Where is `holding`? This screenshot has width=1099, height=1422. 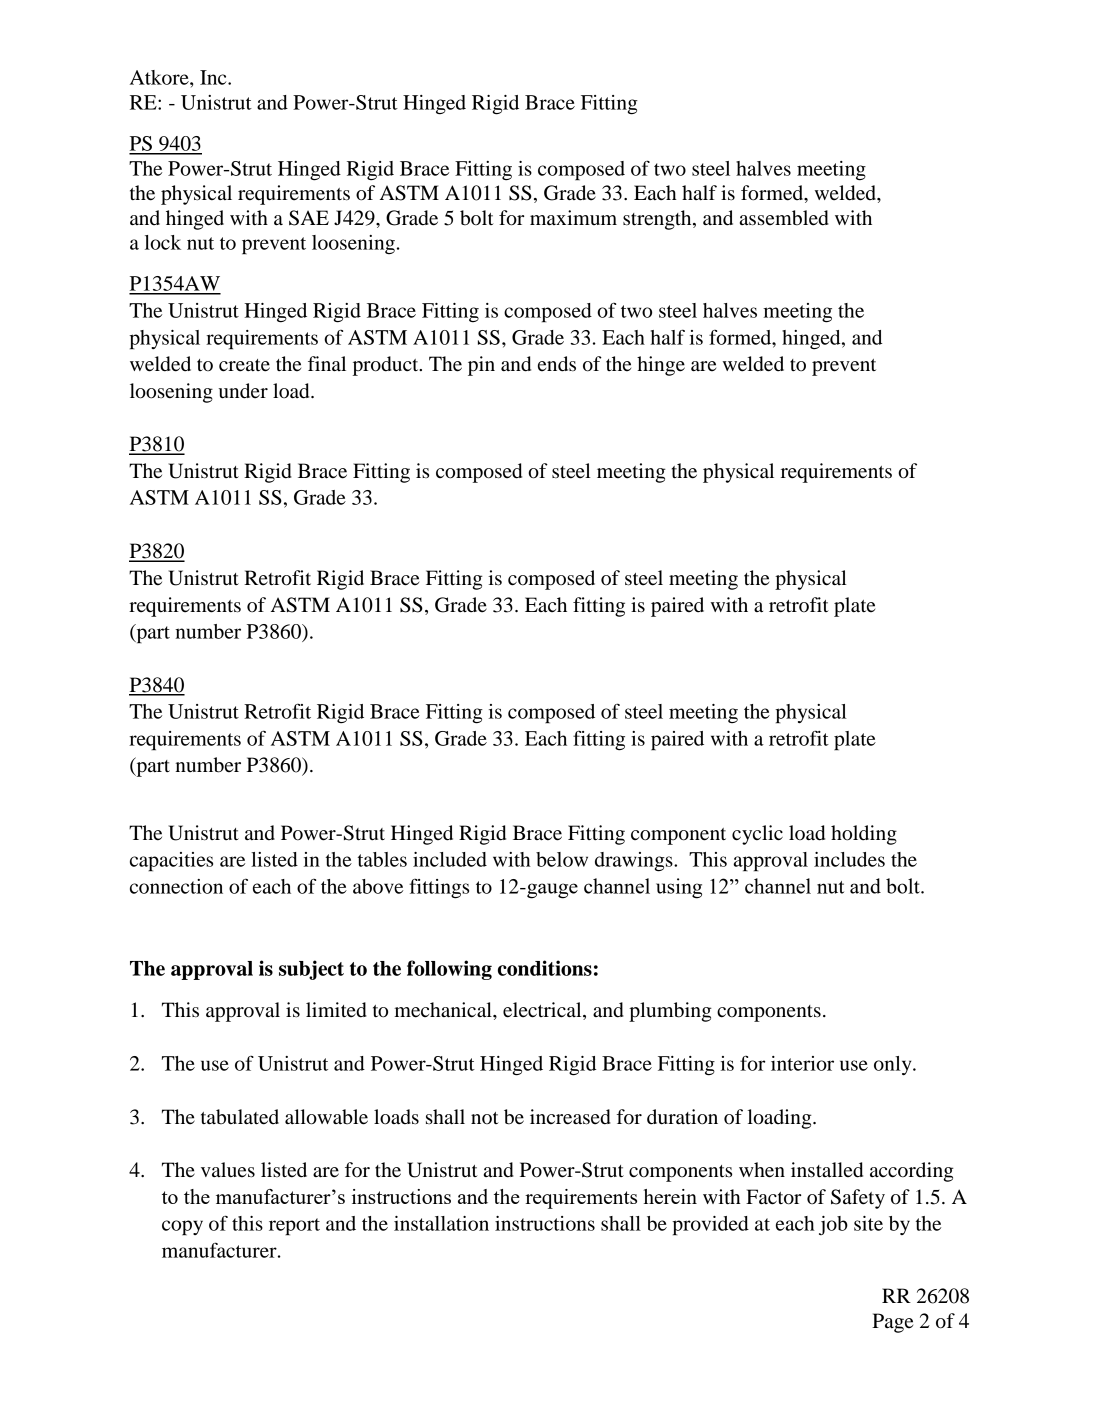
holding is located at coordinates (864, 835).
